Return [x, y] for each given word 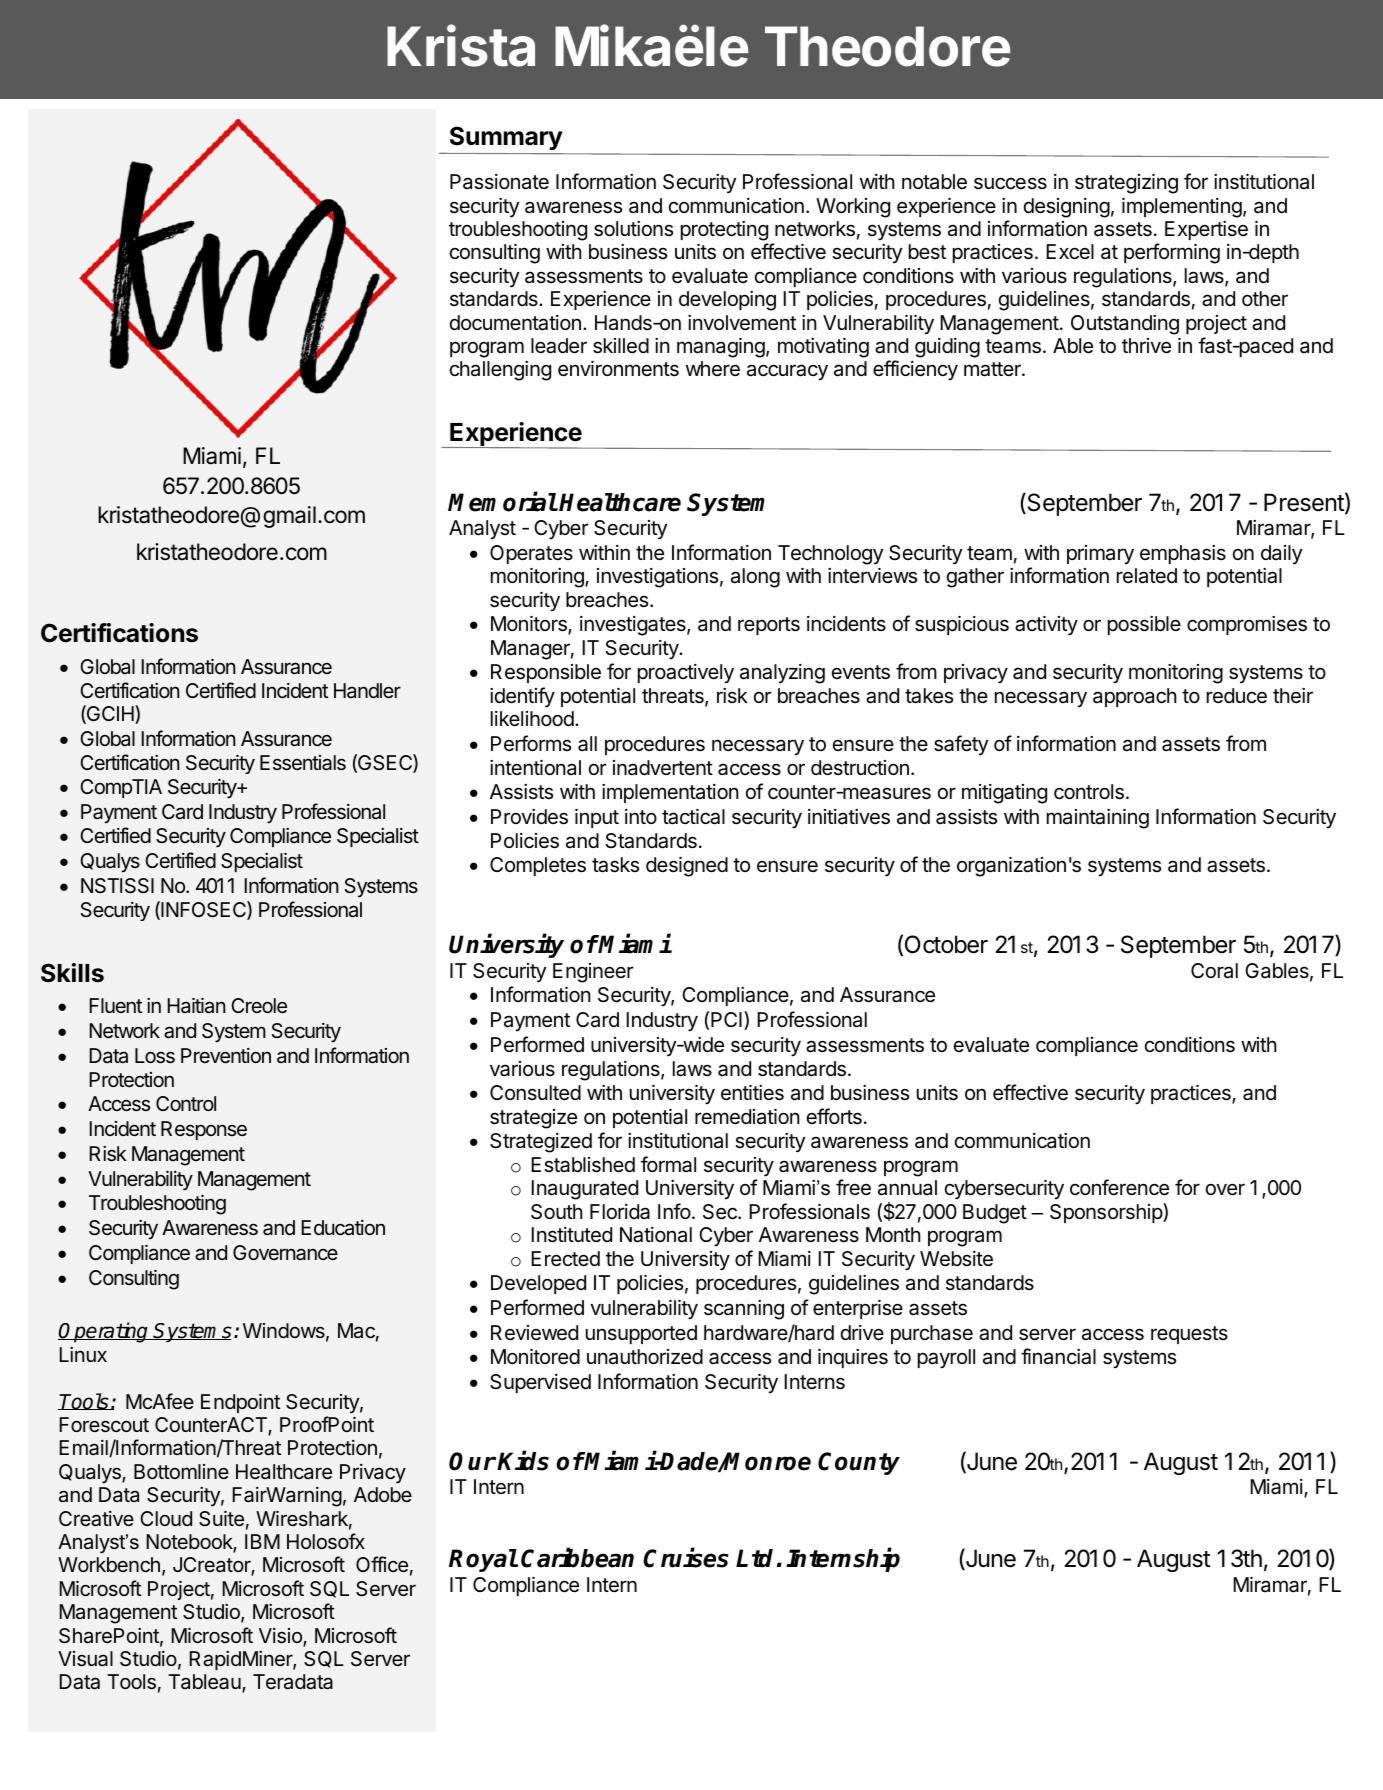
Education [343, 1228]
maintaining [1098, 819]
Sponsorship [1107, 1213]
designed [687, 867]
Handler [367, 690]
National [656, 1235]
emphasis [1183, 554]
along [755, 578]
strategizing [1126, 184]
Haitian [196, 1006]
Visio [281, 1637]
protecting [724, 231]
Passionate [499, 182]
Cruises [686, 1558]
